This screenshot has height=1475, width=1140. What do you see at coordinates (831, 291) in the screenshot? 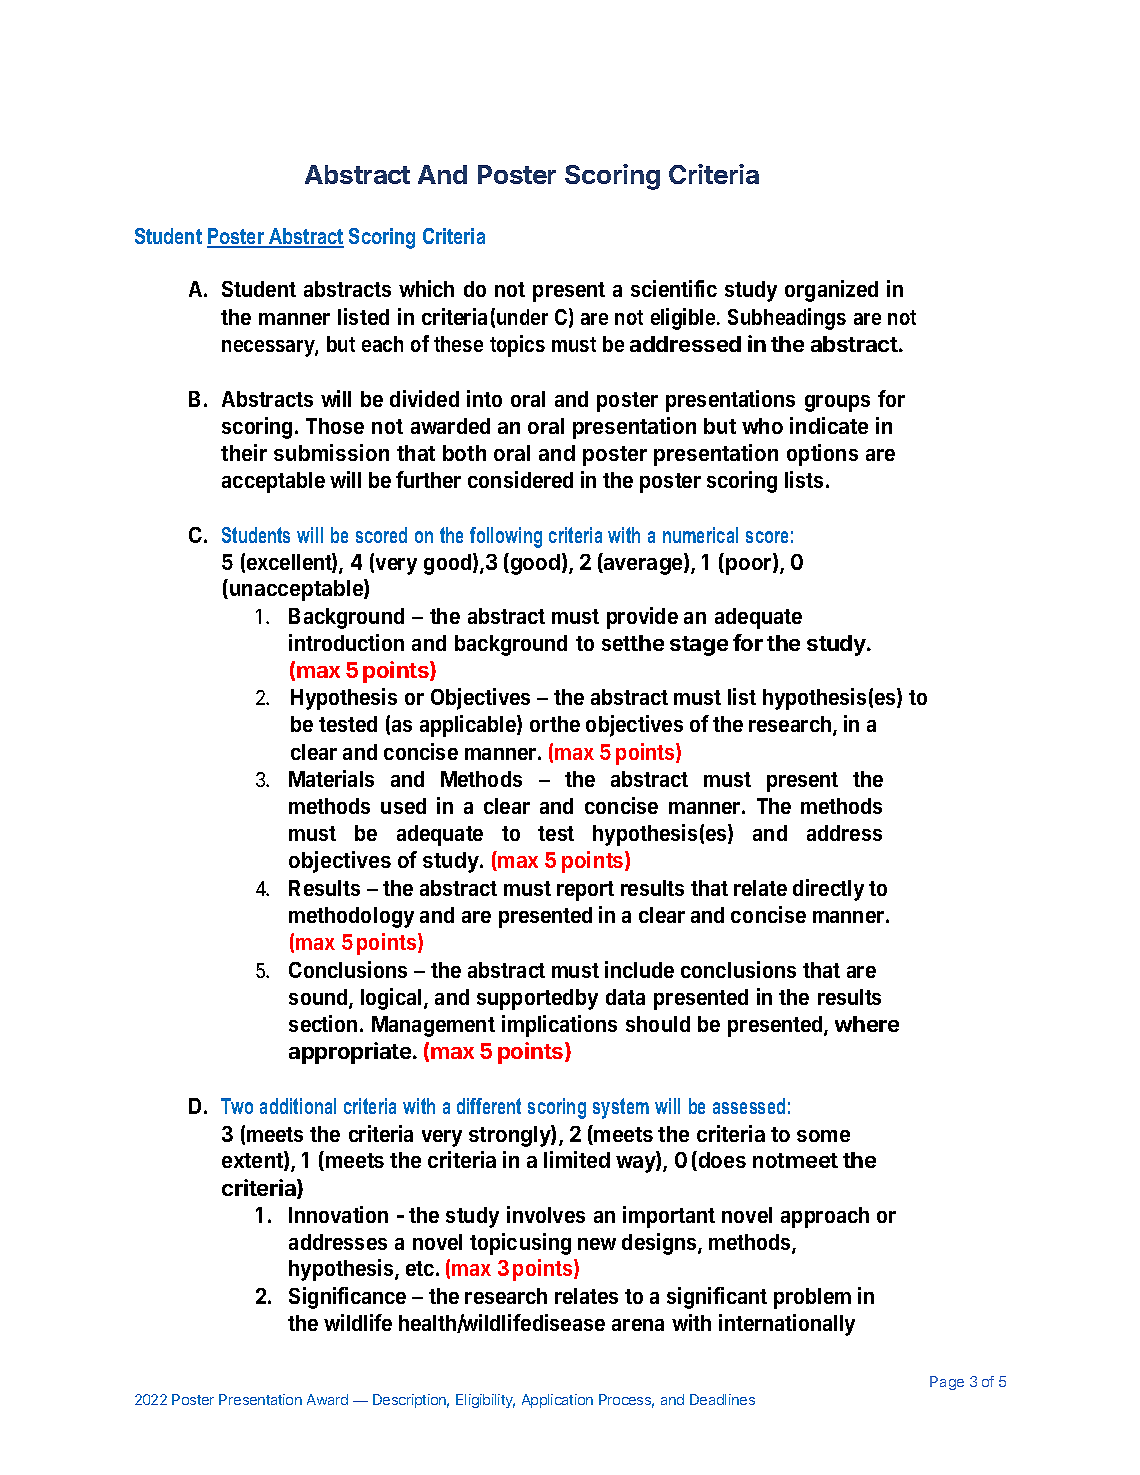
I see `organized` at bounding box center [831, 291].
